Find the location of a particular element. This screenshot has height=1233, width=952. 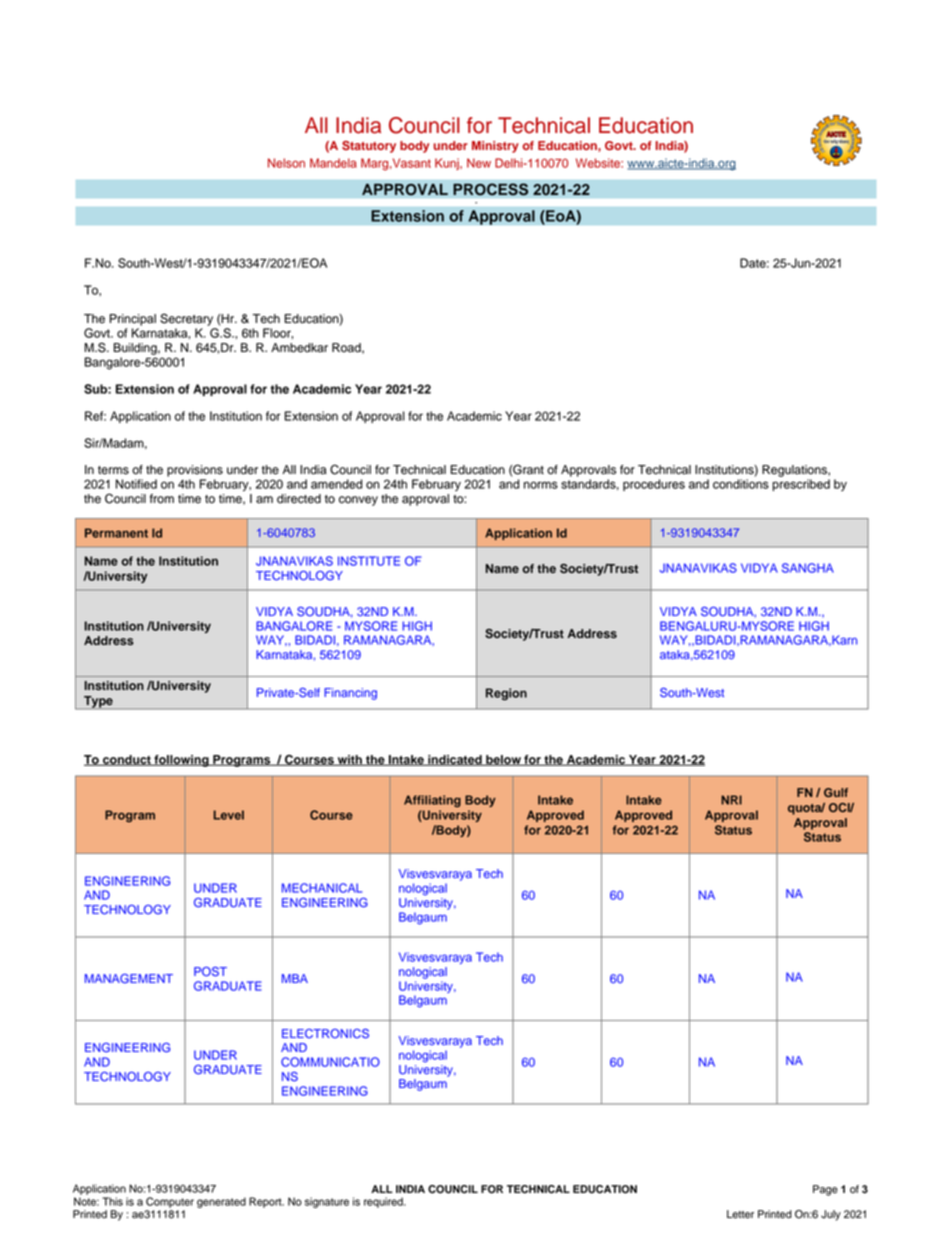

New is located at coordinates (479, 163).
